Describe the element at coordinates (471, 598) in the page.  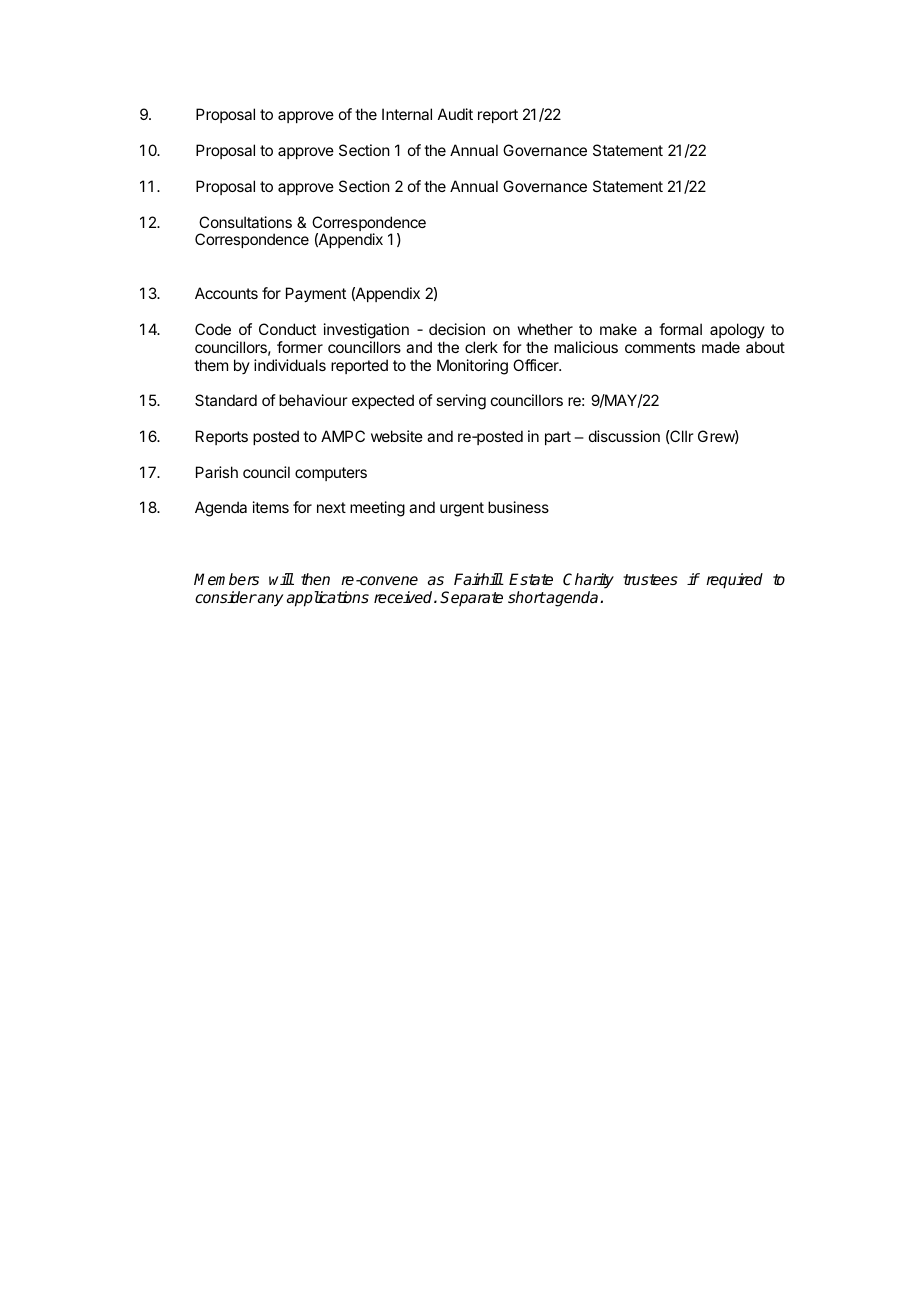
I see `Separate` at that location.
